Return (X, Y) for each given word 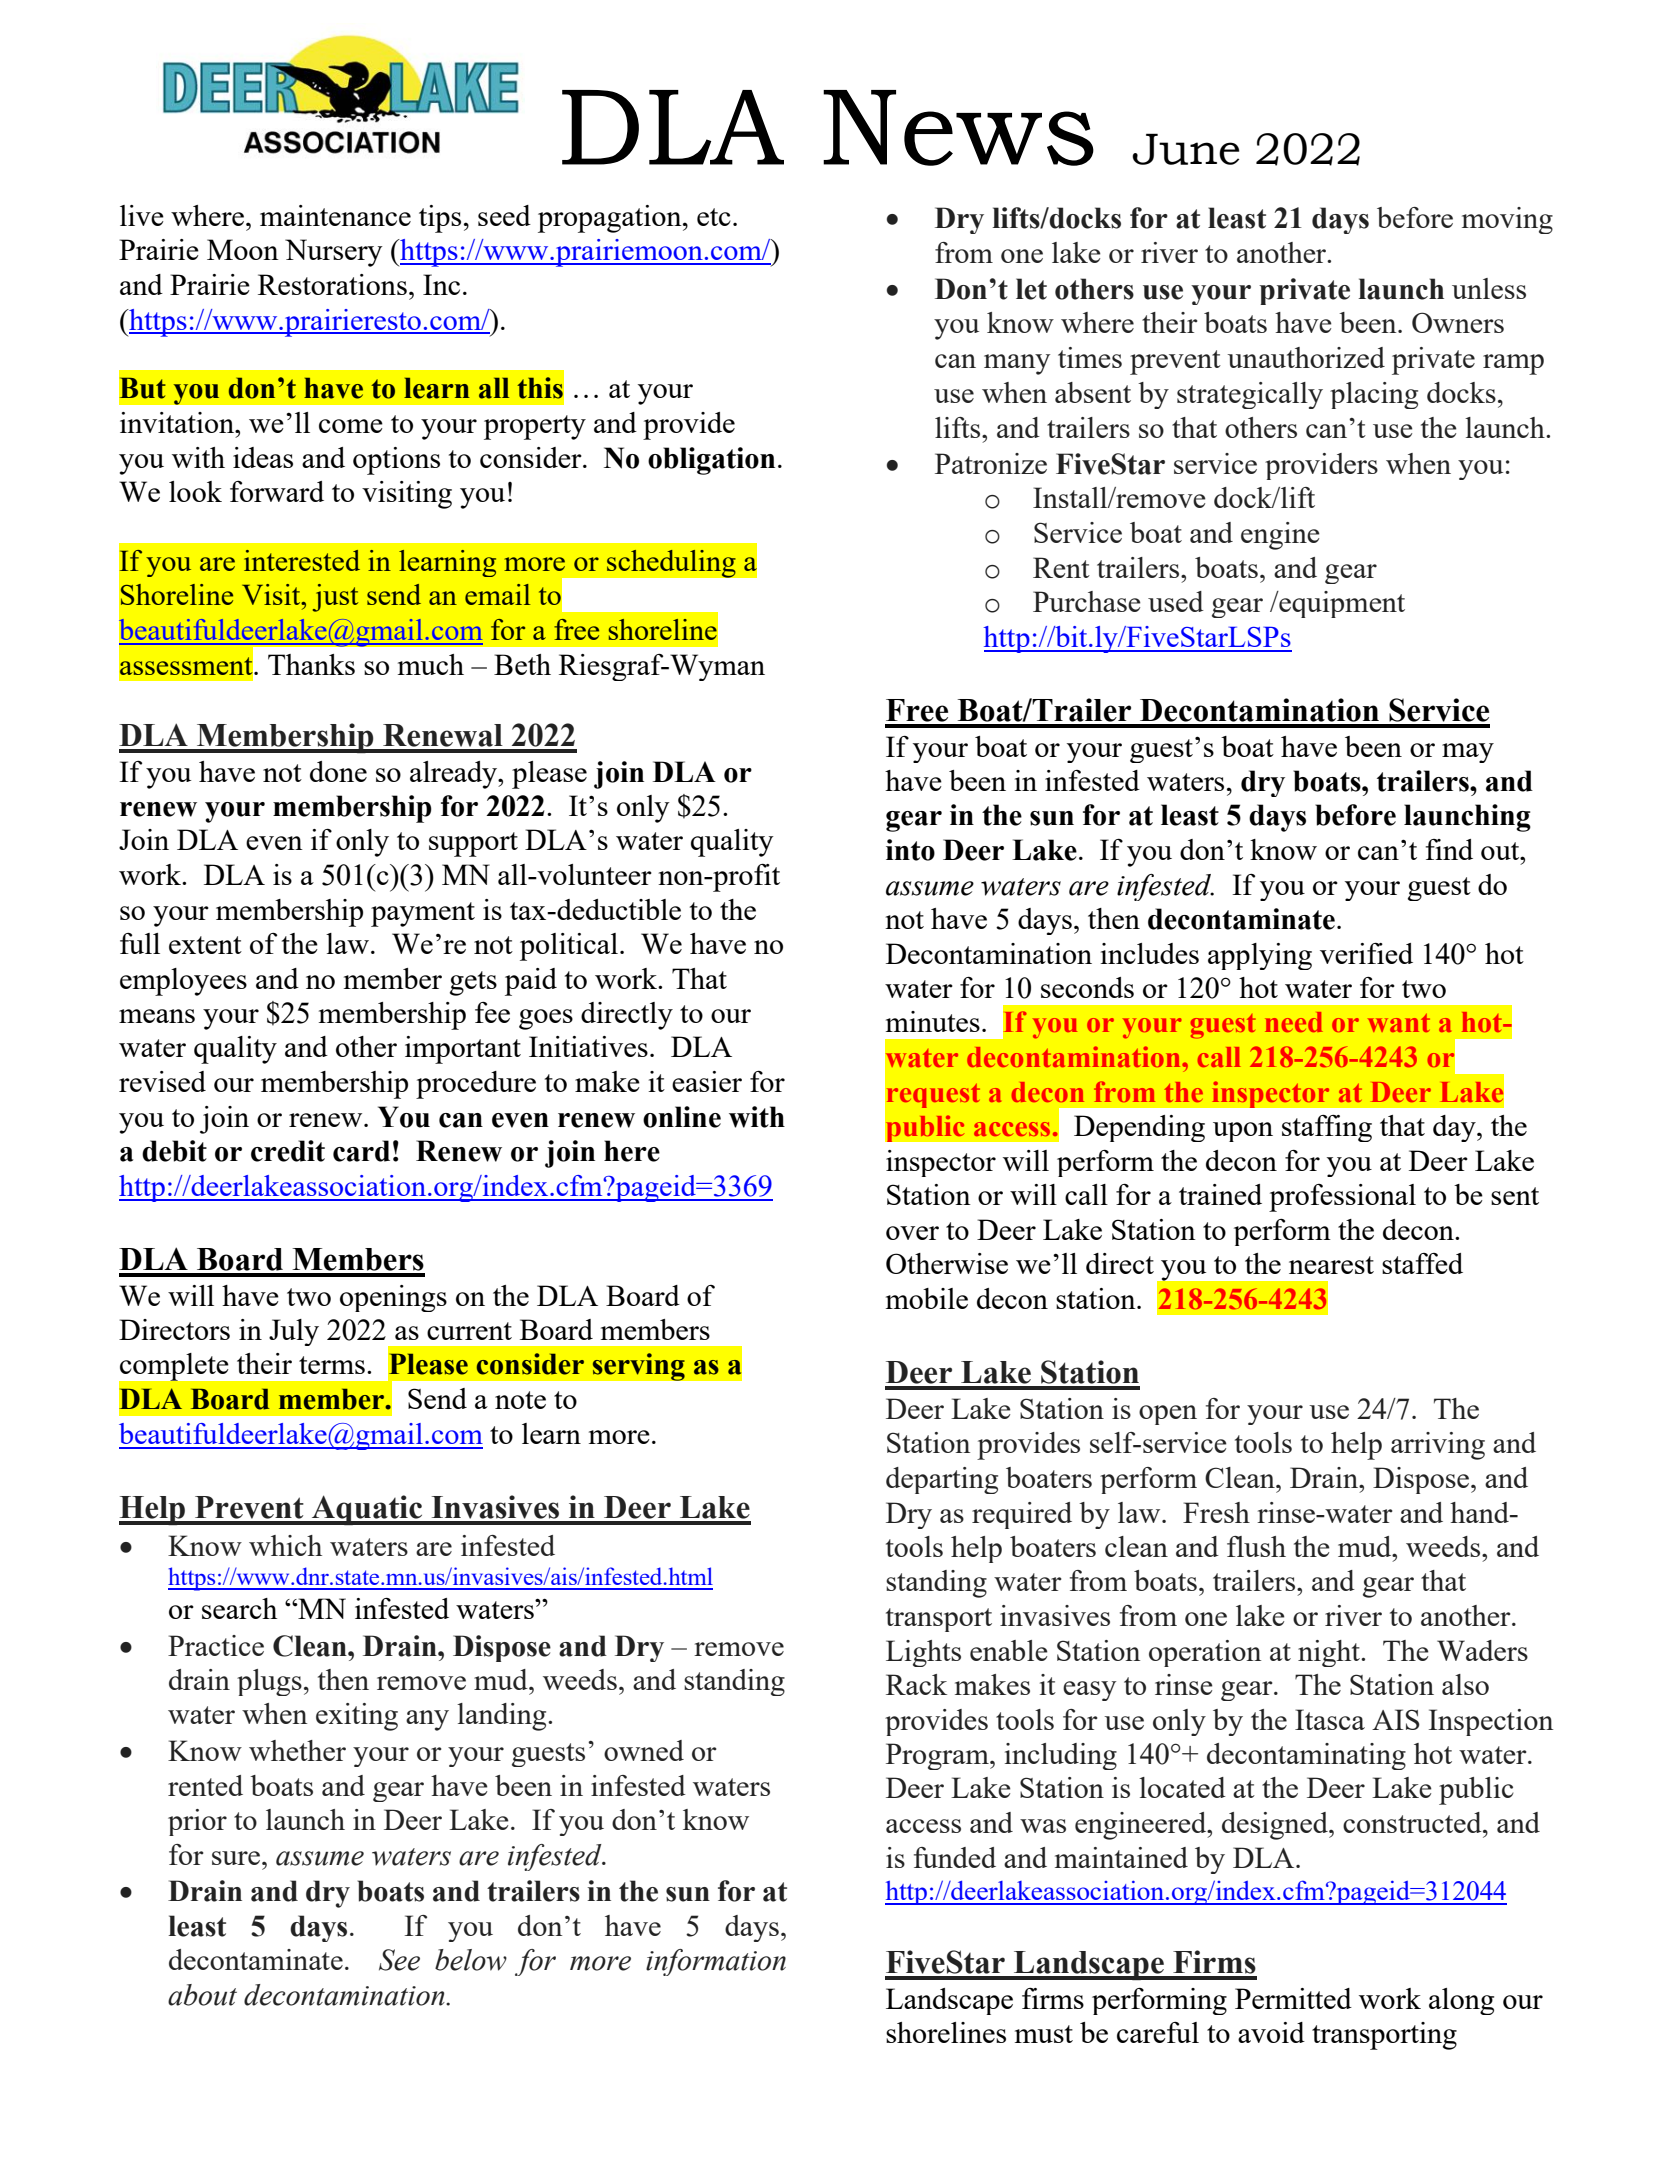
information (716, 1962)
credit (288, 1151)
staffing (1327, 1128)
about (202, 1995)
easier (707, 1081)
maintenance (335, 215)
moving (1507, 220)
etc (714, 217)
